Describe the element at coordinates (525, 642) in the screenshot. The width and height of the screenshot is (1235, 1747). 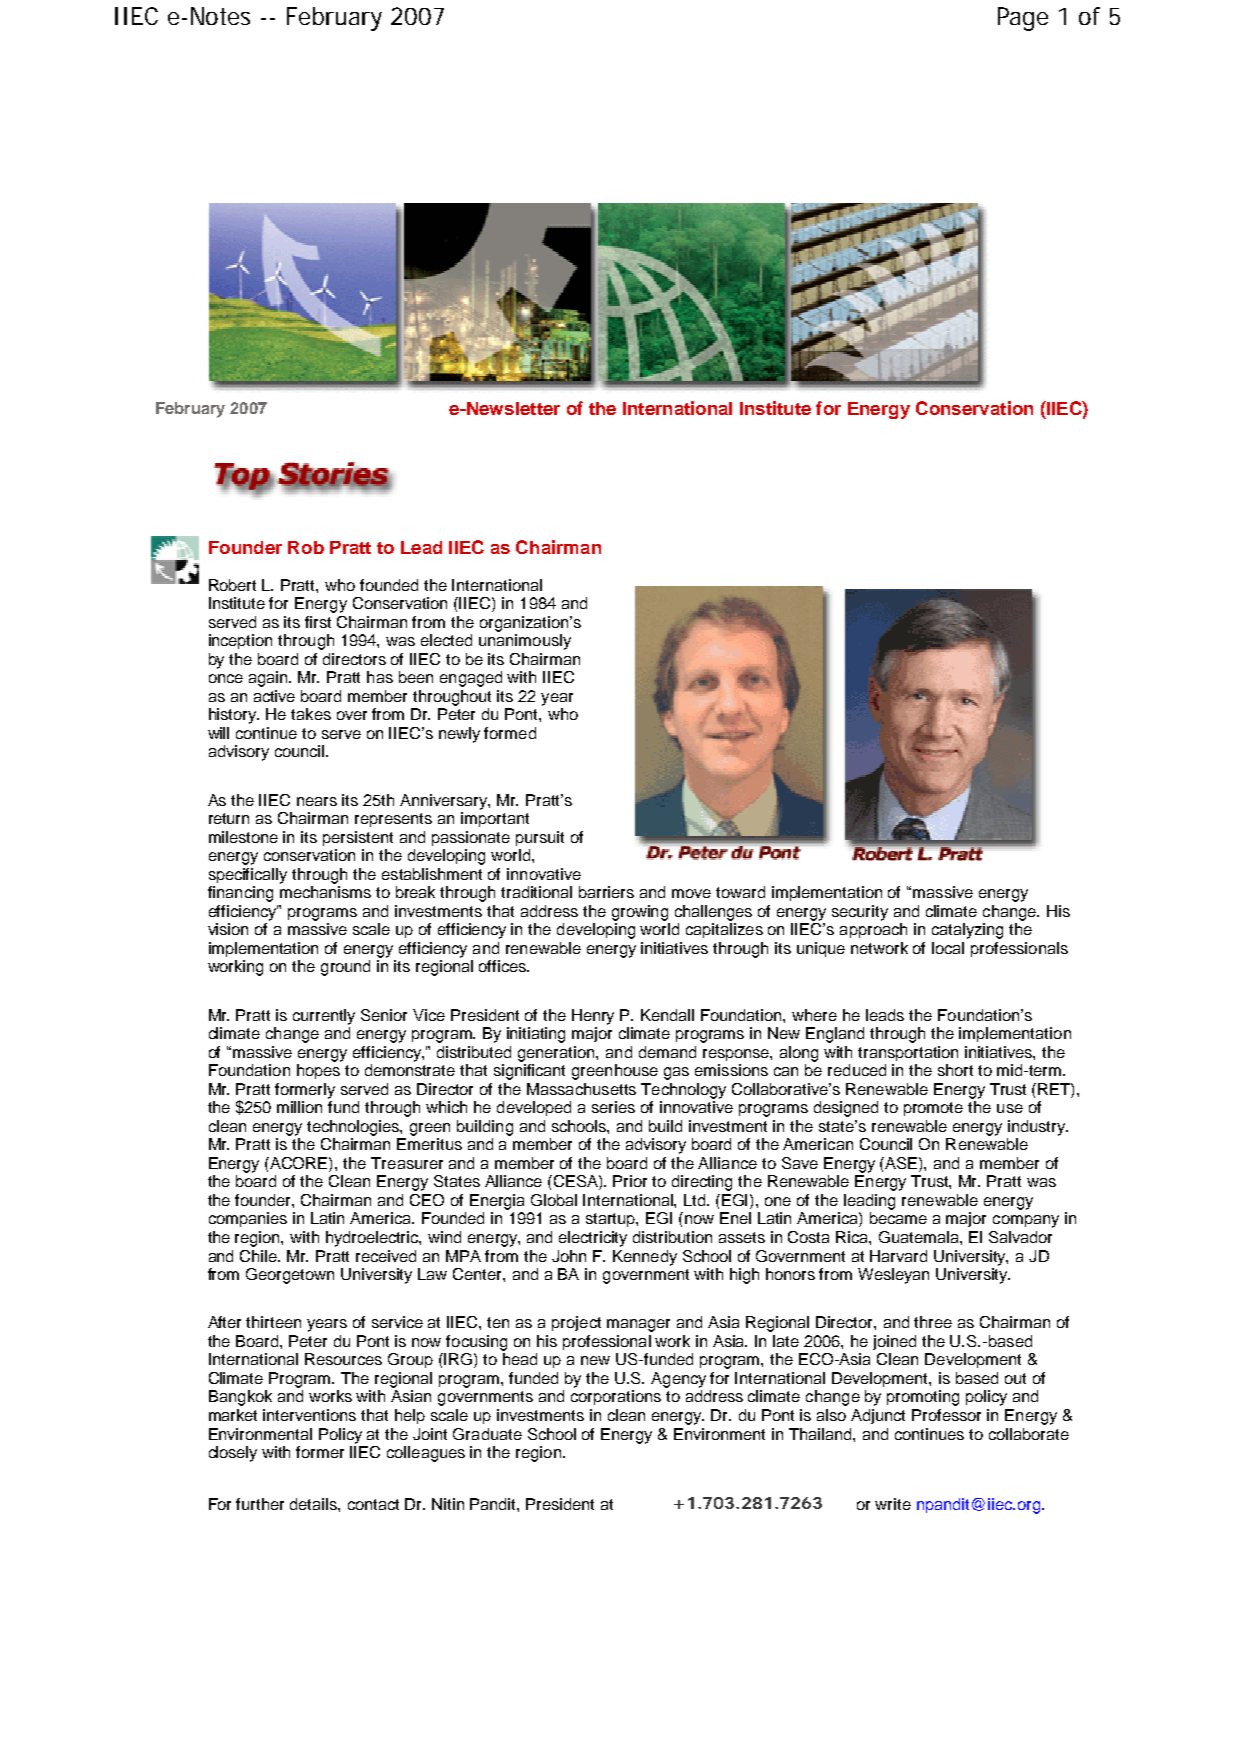
I see `unanimously` at that location.
